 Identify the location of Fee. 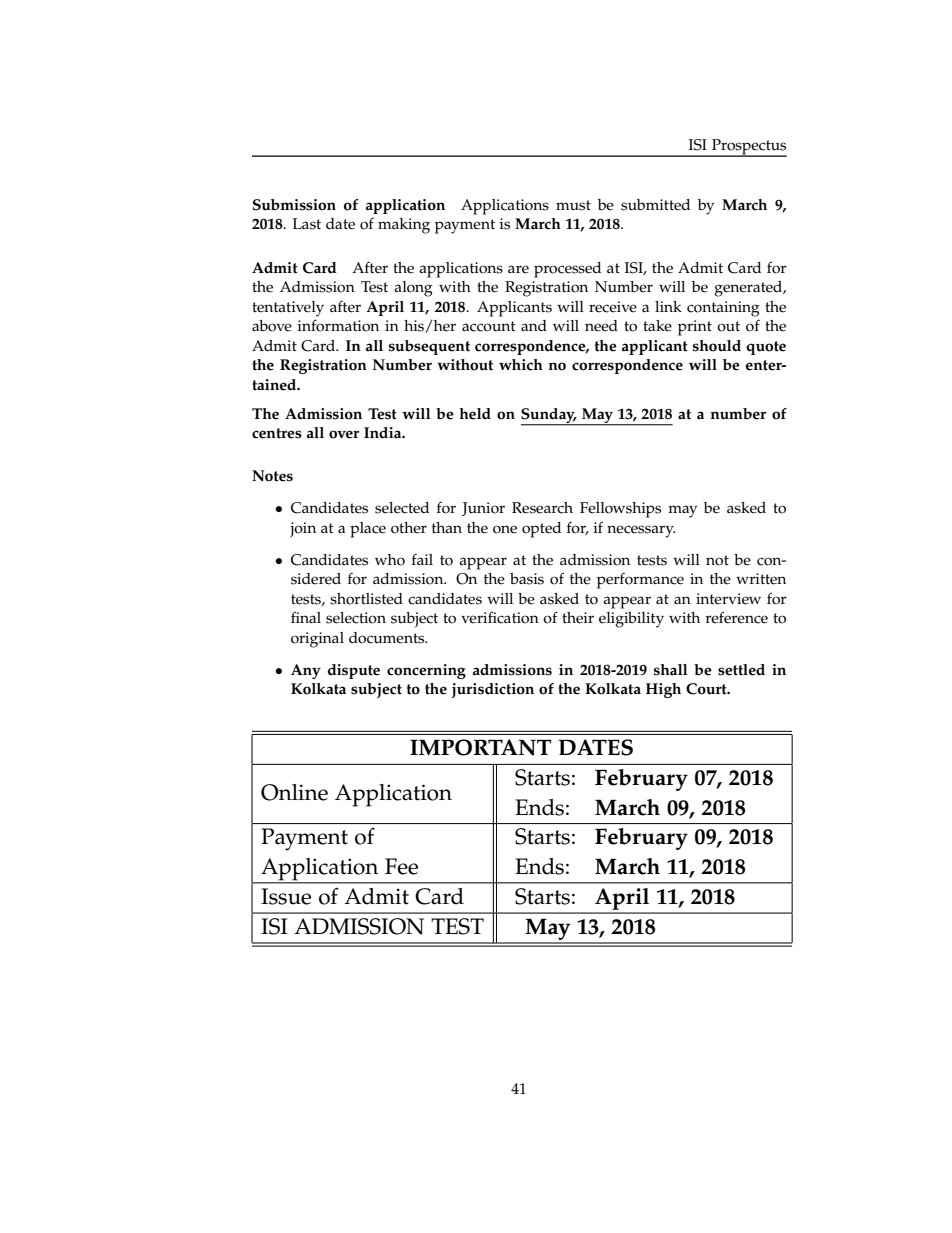
(401, 866).
